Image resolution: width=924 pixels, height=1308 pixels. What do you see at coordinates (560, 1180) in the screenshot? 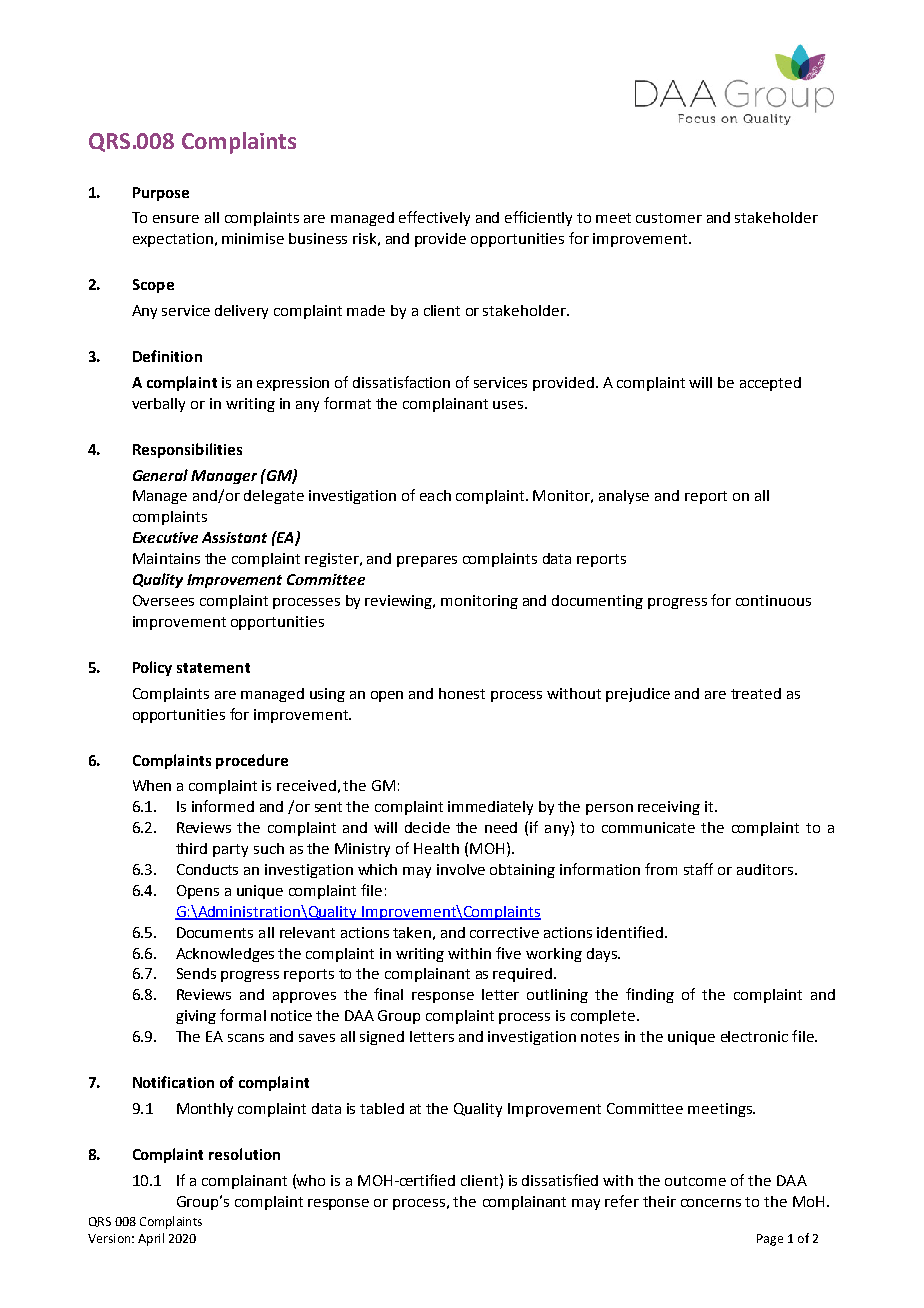
I see `dissatisfied` at bounding box center [560, 1180].
